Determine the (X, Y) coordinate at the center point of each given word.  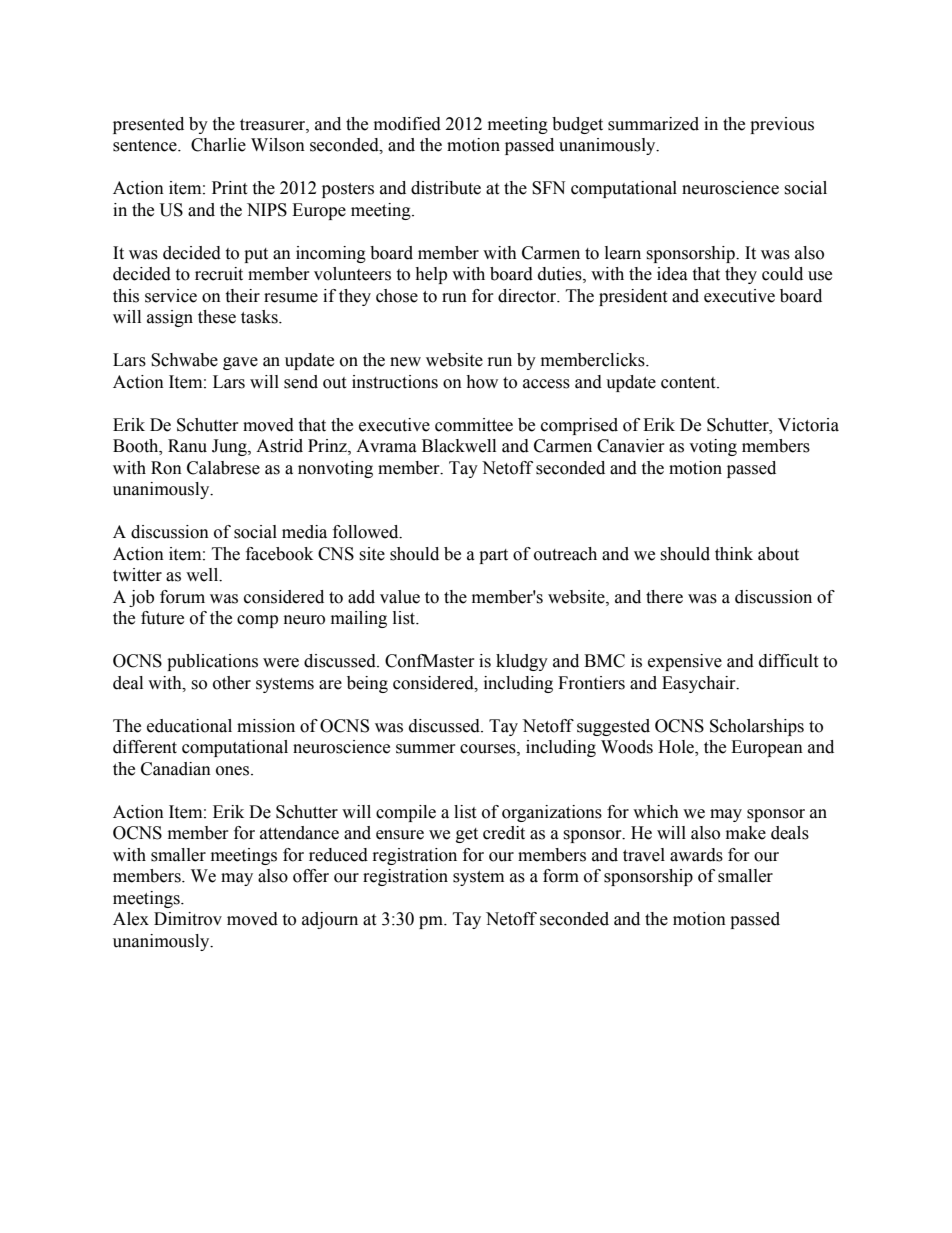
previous (782, 125)
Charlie (218, 145)
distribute (446, 188)
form (561, 876)
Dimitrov (188, 919)
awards (696, 855)
